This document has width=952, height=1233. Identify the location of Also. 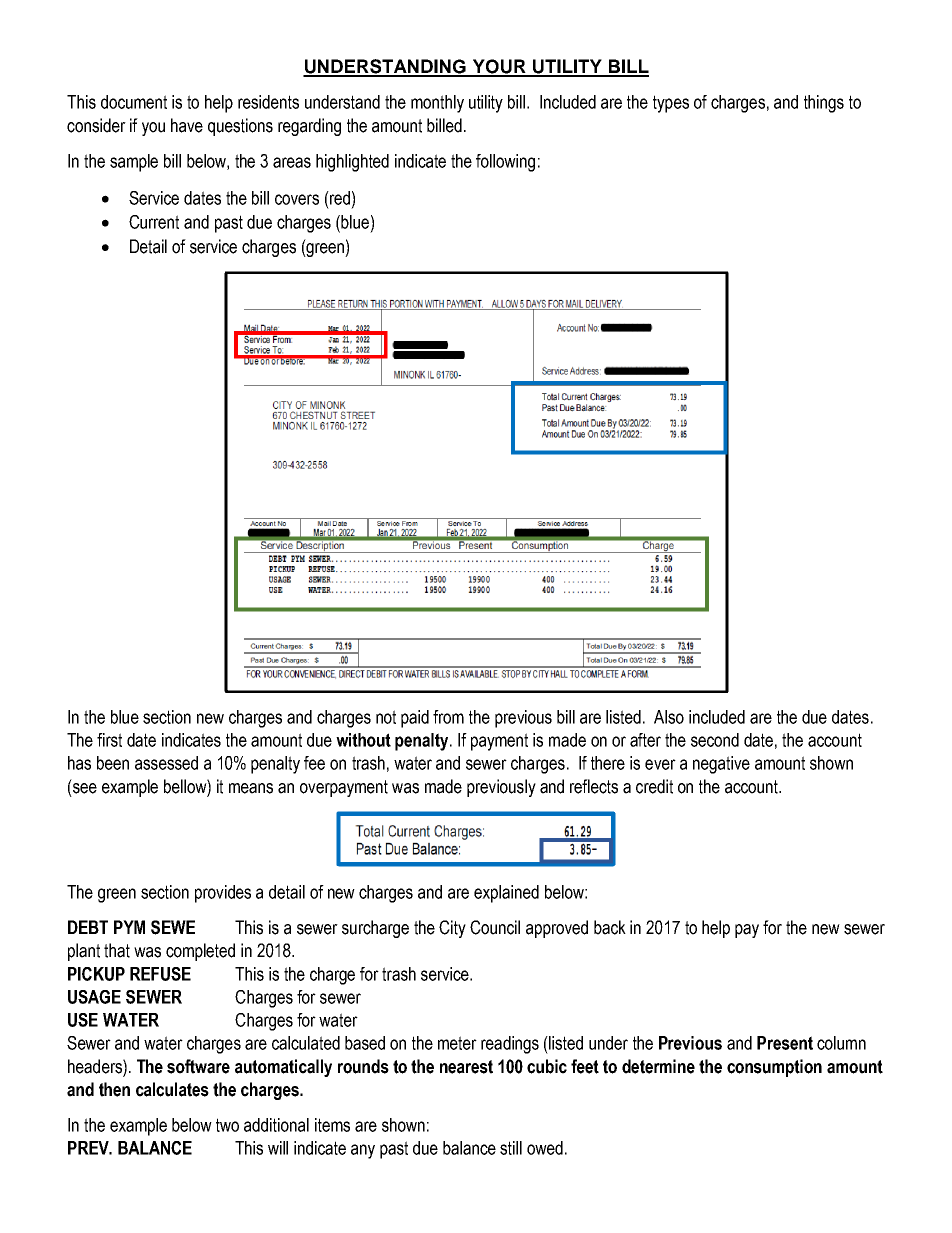
(669, 717).
